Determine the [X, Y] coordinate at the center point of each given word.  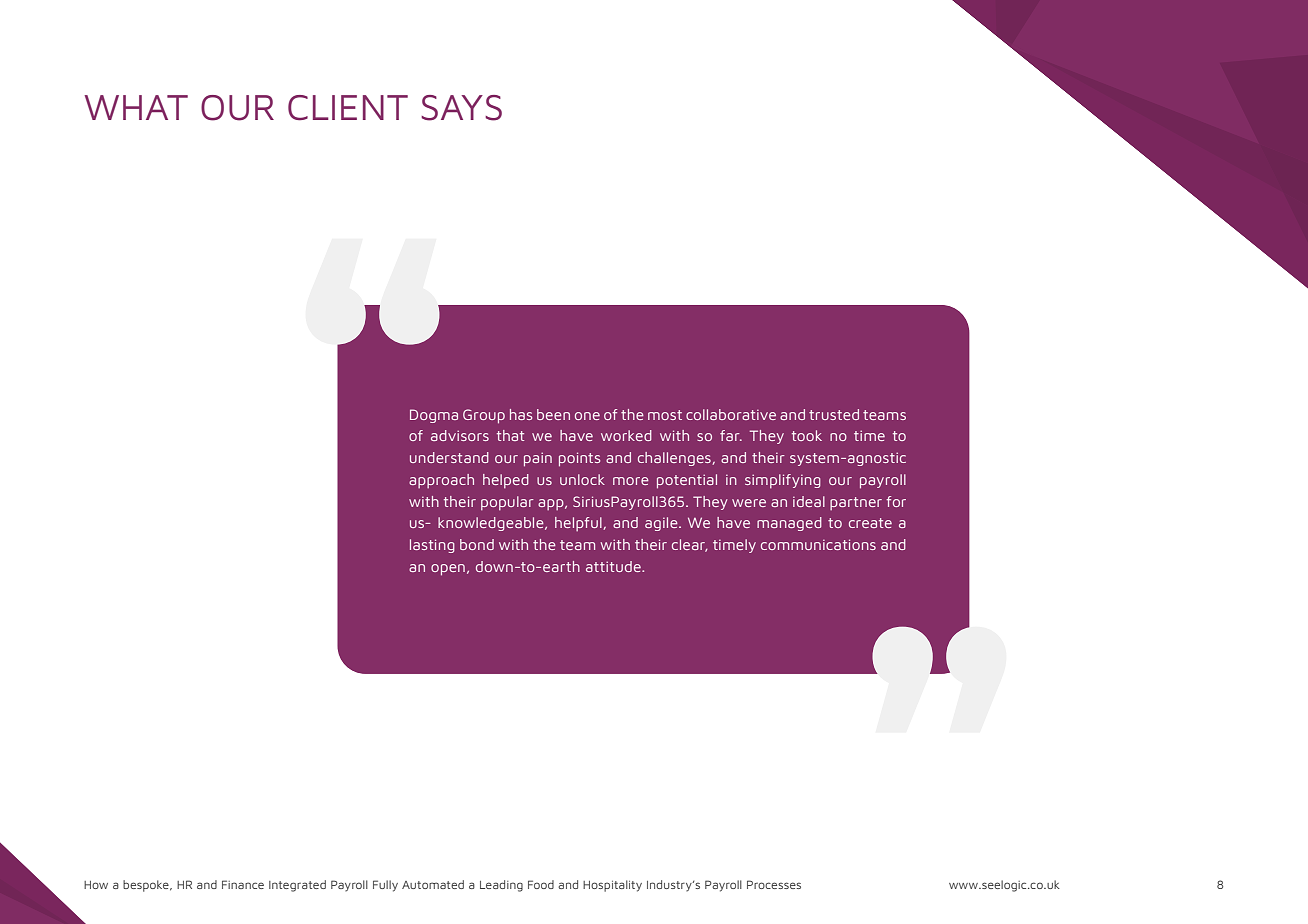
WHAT [136, 107]
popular [507, 503]
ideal [809, 501]
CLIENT [348, 108]
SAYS [461, 108]
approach [441, 481]
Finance [243, 884]
